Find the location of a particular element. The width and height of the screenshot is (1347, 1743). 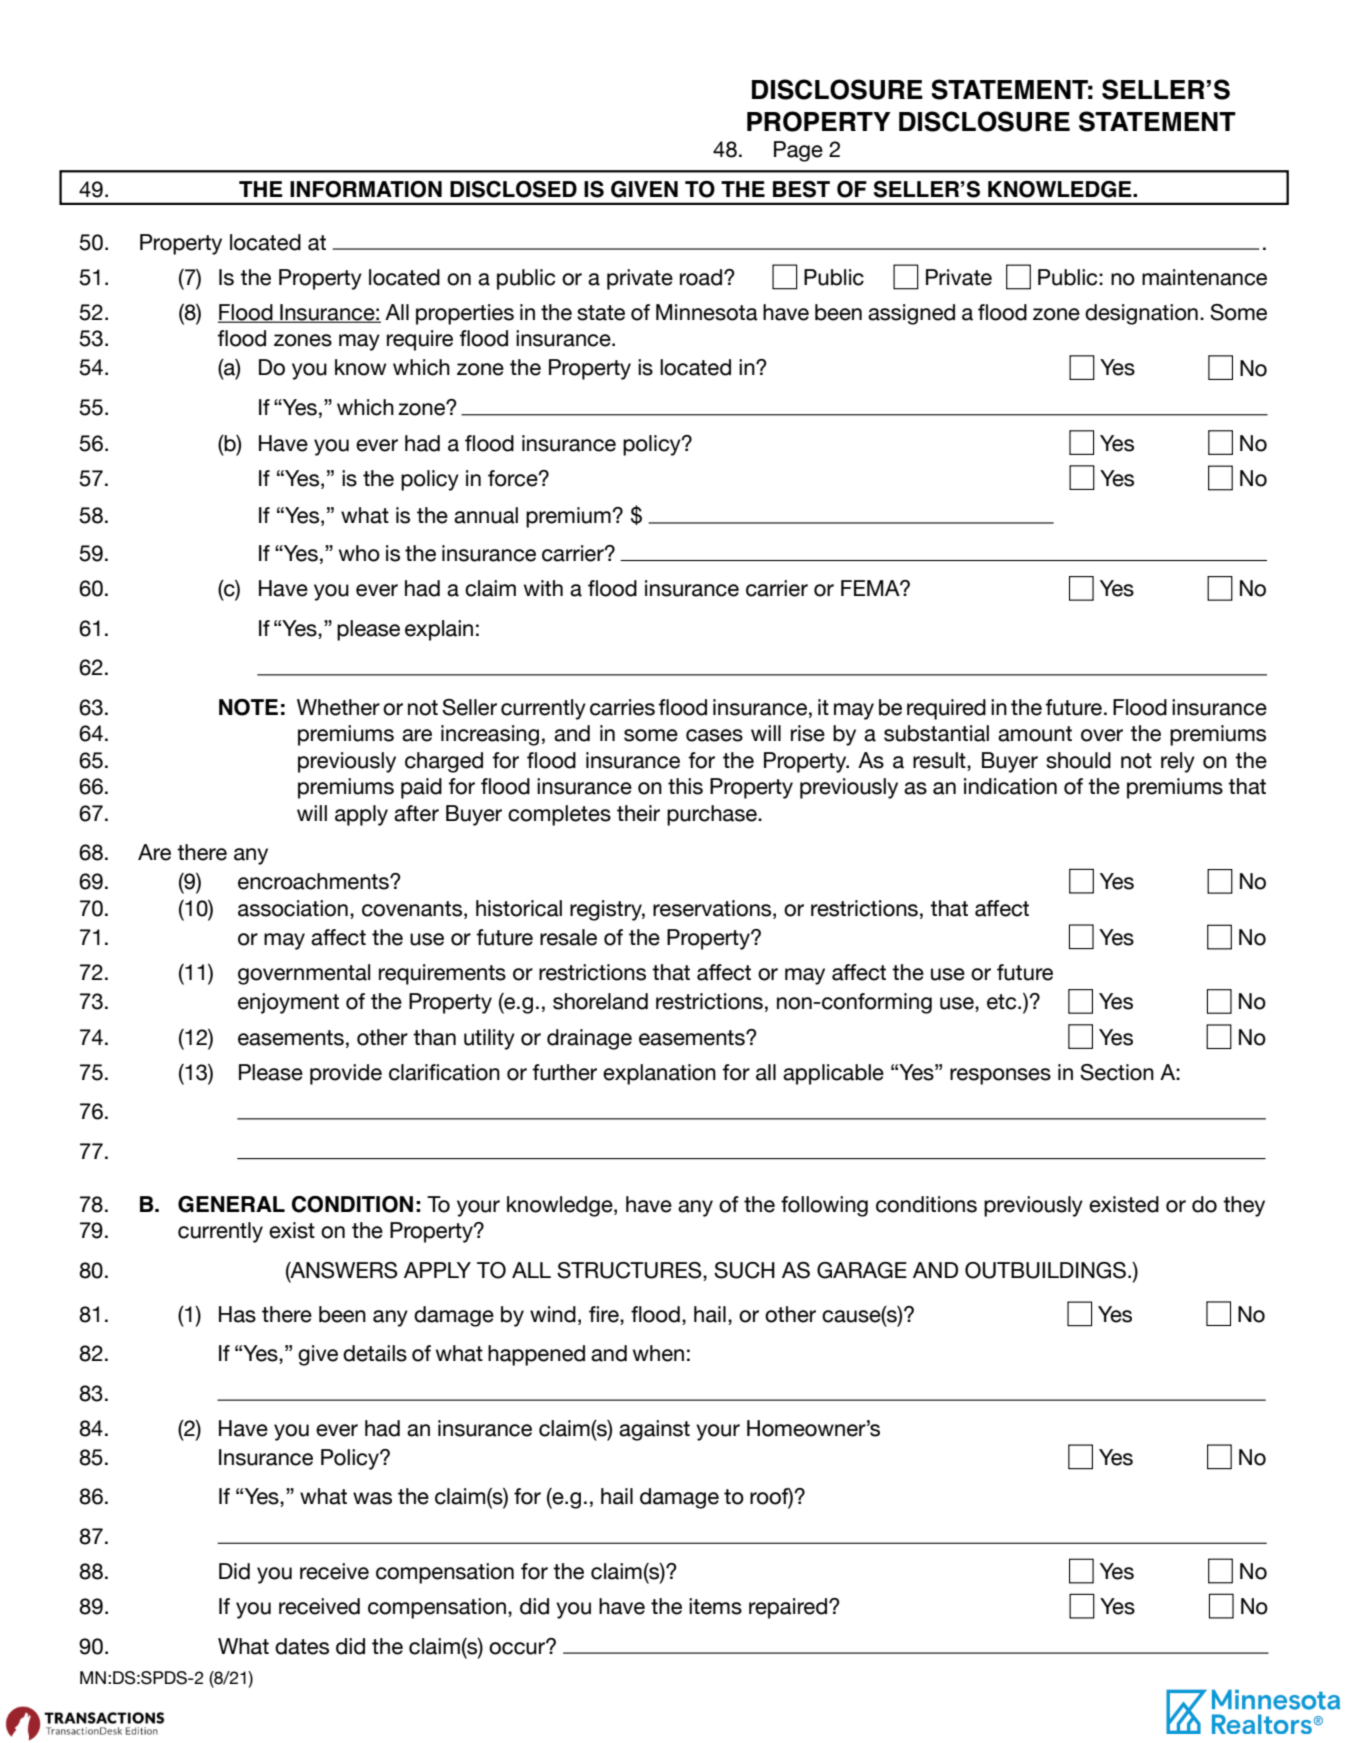

repaired is located at coordinates (788, 1608).
